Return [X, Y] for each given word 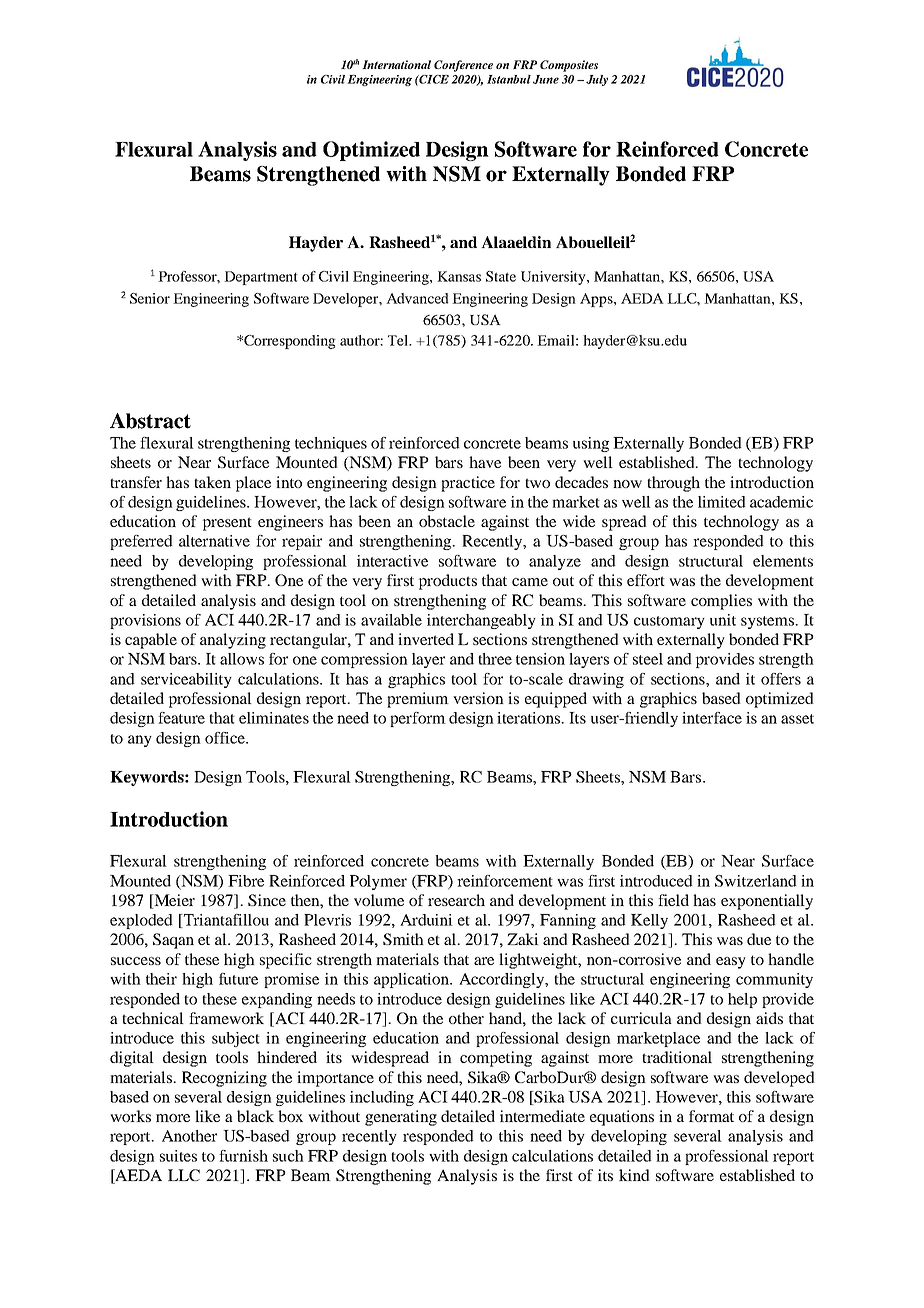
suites [178, 1156]
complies [721, 602]
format [711, 1116]
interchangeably [481, 621]
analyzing [233, 641]
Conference [463, 66]
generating [401, 1118]
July [597, 80]
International [396, 64]
